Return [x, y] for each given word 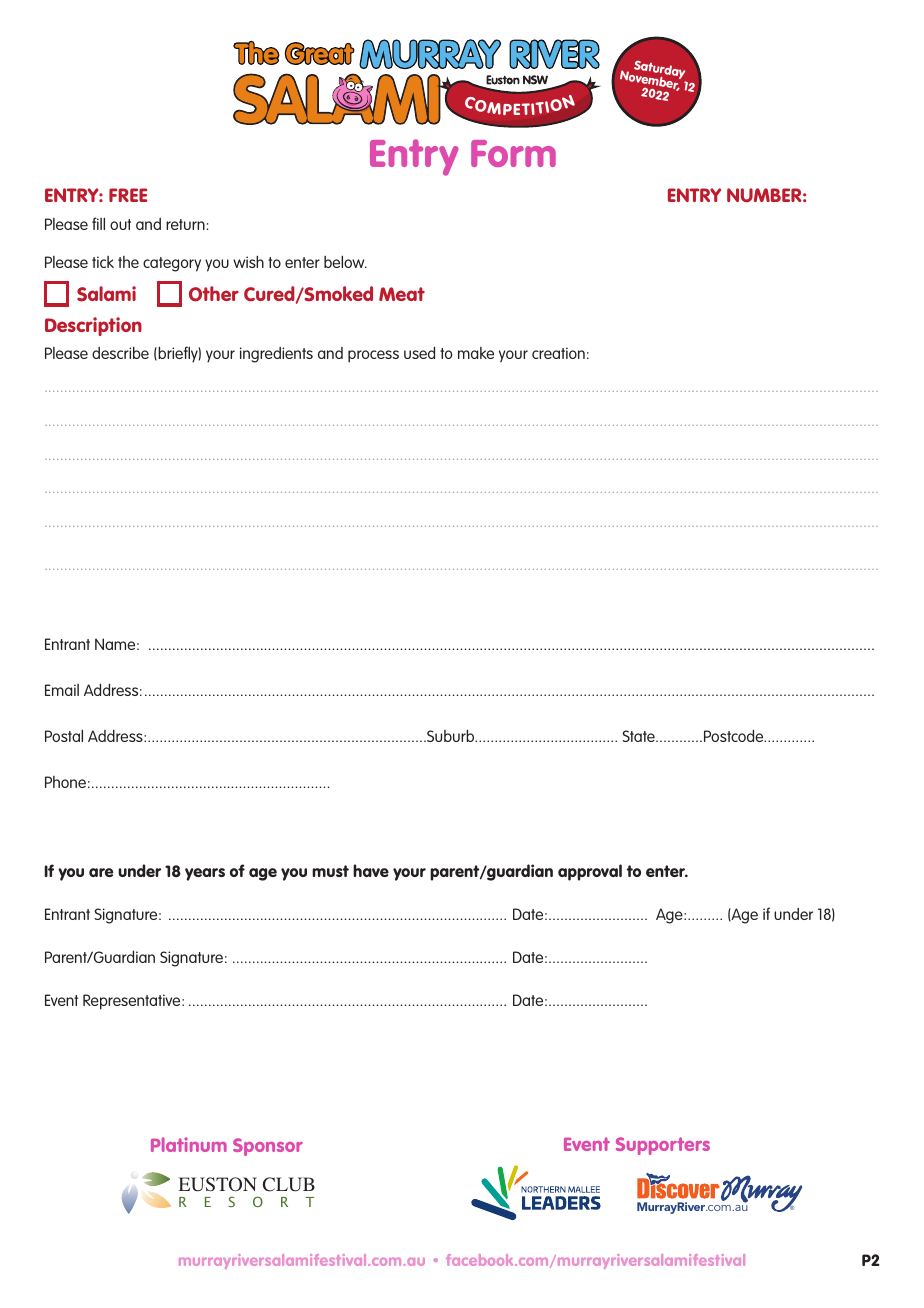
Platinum [189, 1144]
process [373, 356]
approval [590, 872]
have [371, 870]
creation [558, 353]
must [330, 871]
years [205, 874]
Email [62, 690]
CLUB [289, 1184]
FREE [128, 195]
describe [120, 352]
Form [513, 153]
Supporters [663, 1146]
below [345, 261]
